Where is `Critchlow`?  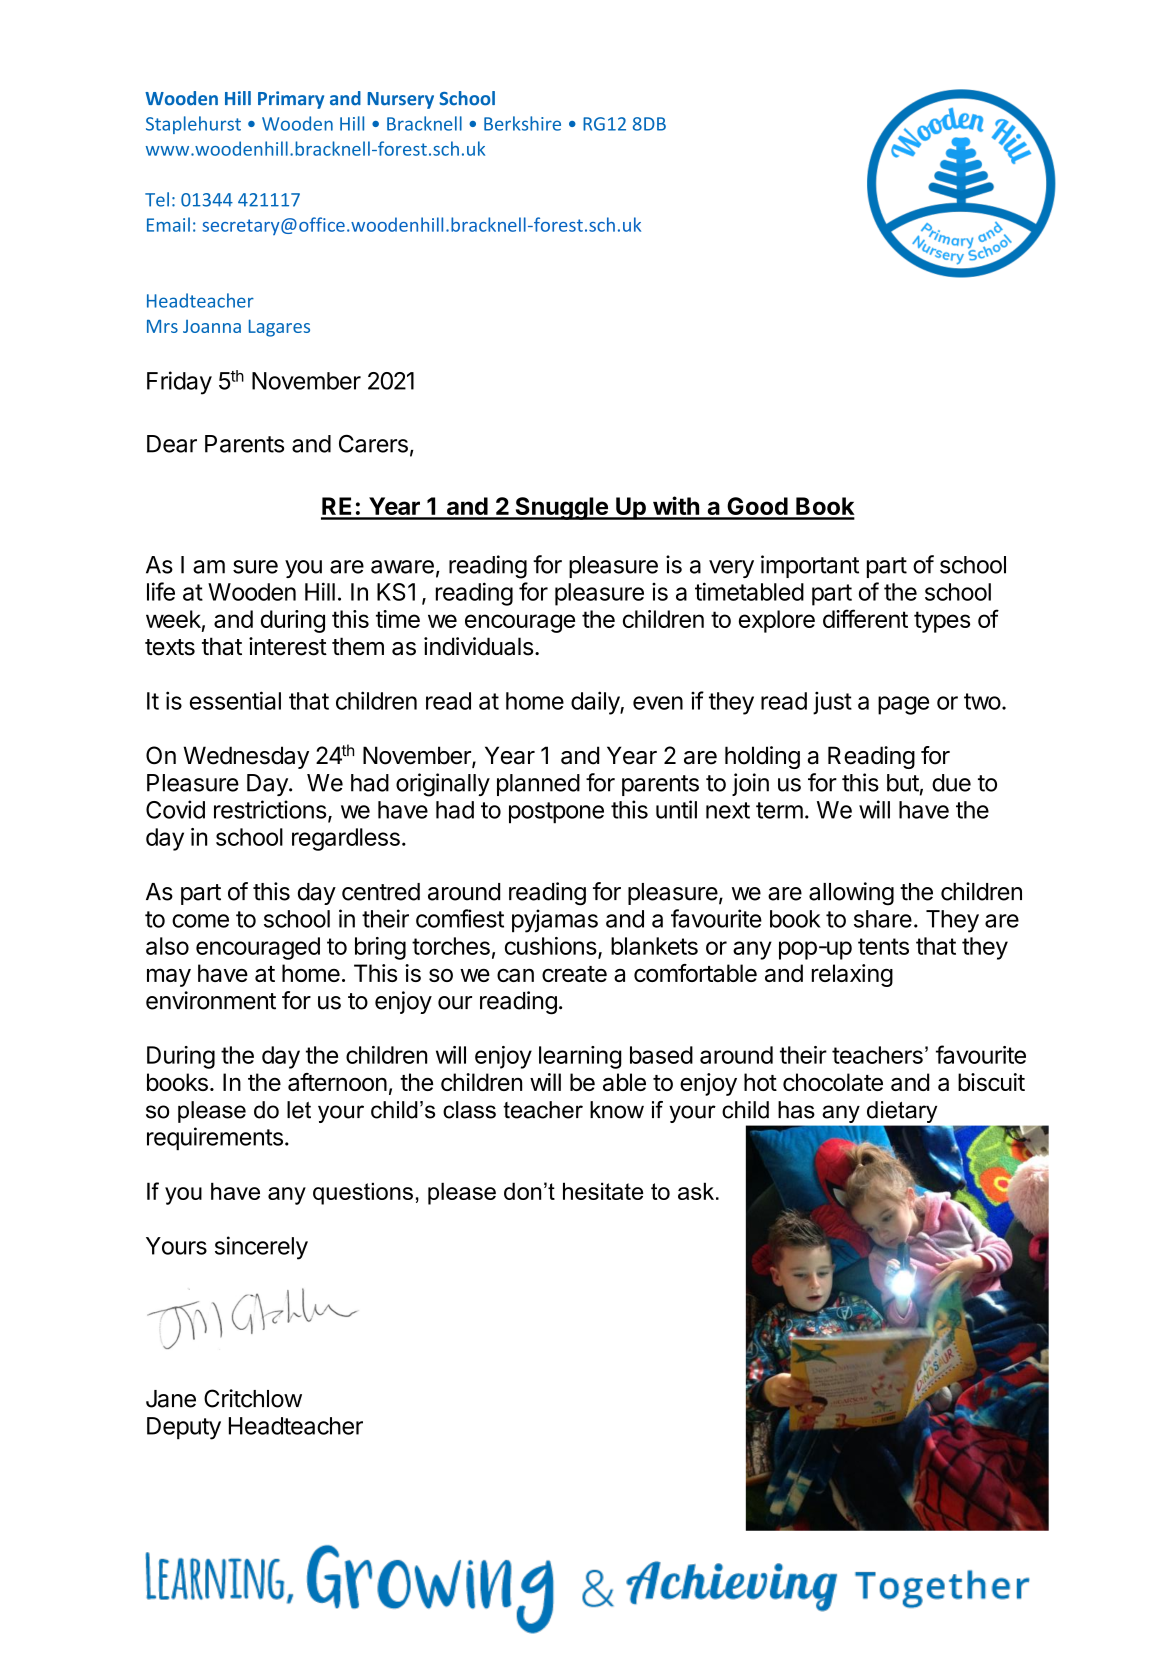
Critchlow is located at coordinates (253, 1398).
